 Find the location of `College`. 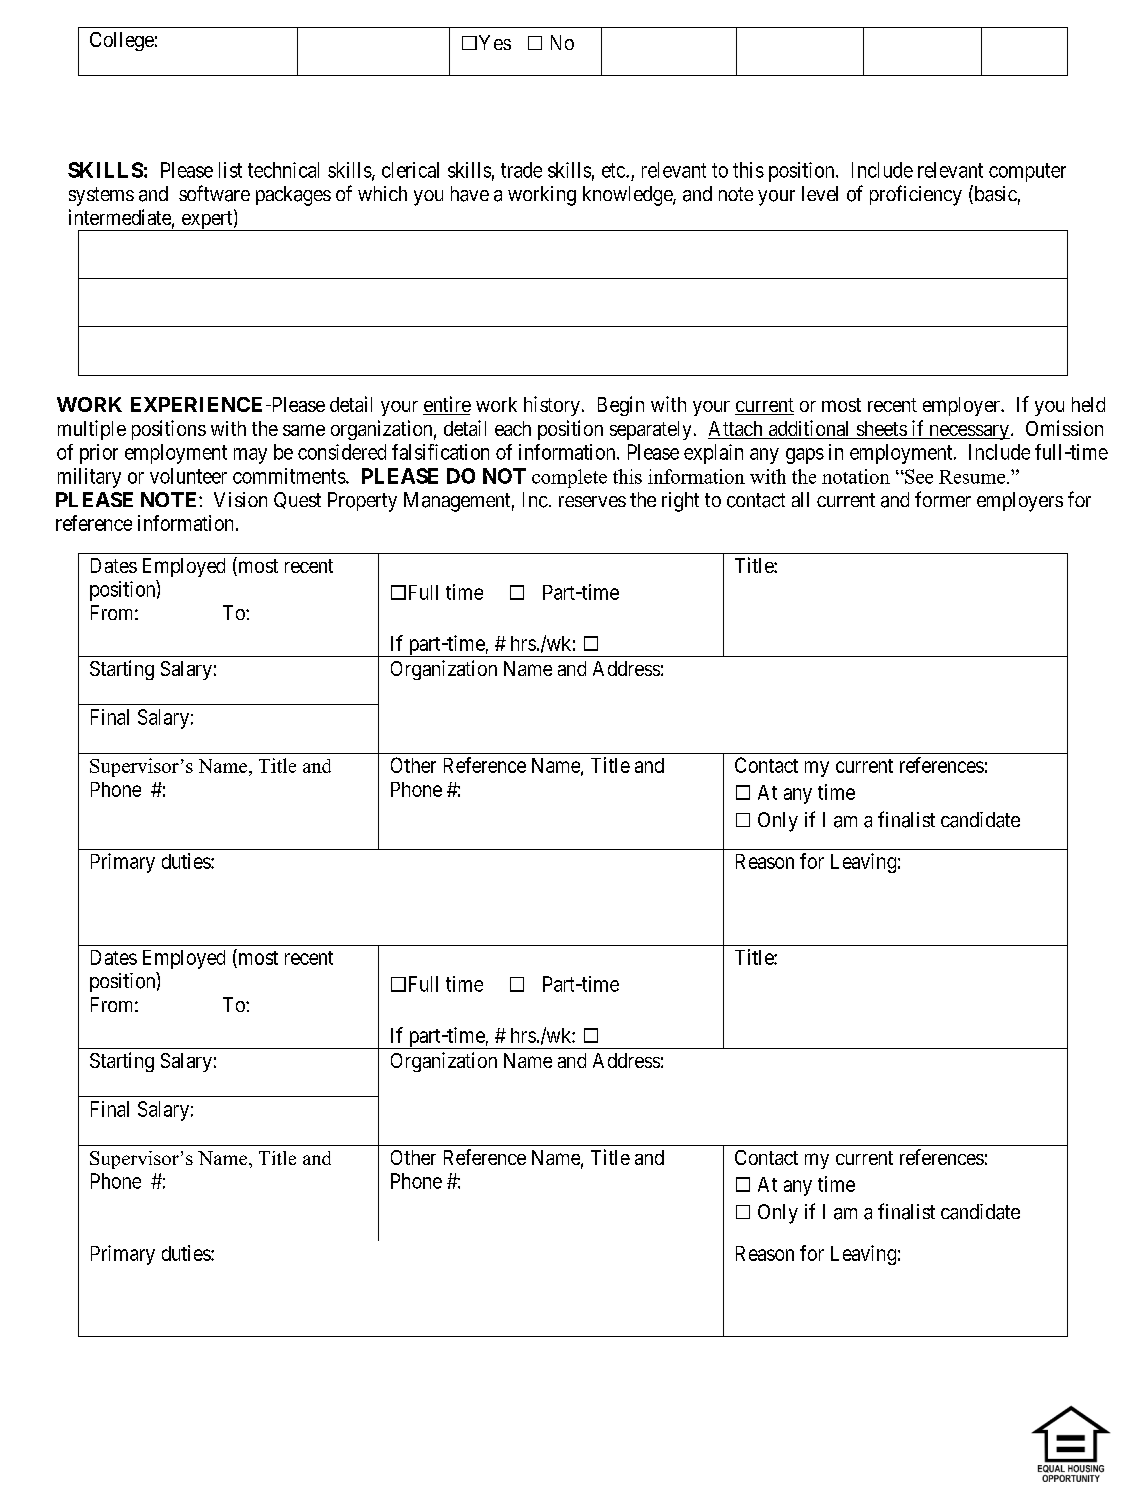

College is located at coordinates (122, 41).
